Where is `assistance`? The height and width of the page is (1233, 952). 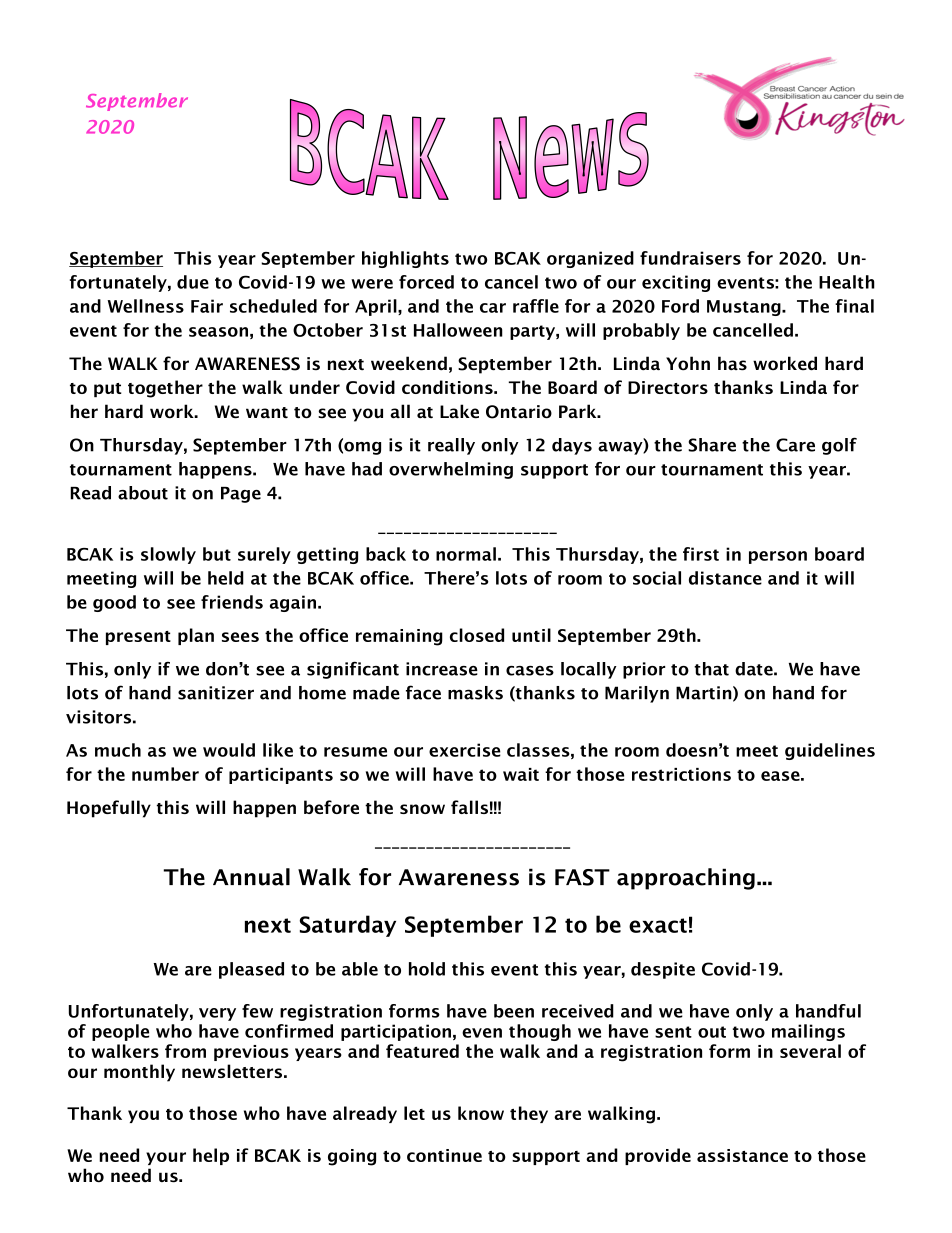 assistance is located at coordinates (742, 1155).
